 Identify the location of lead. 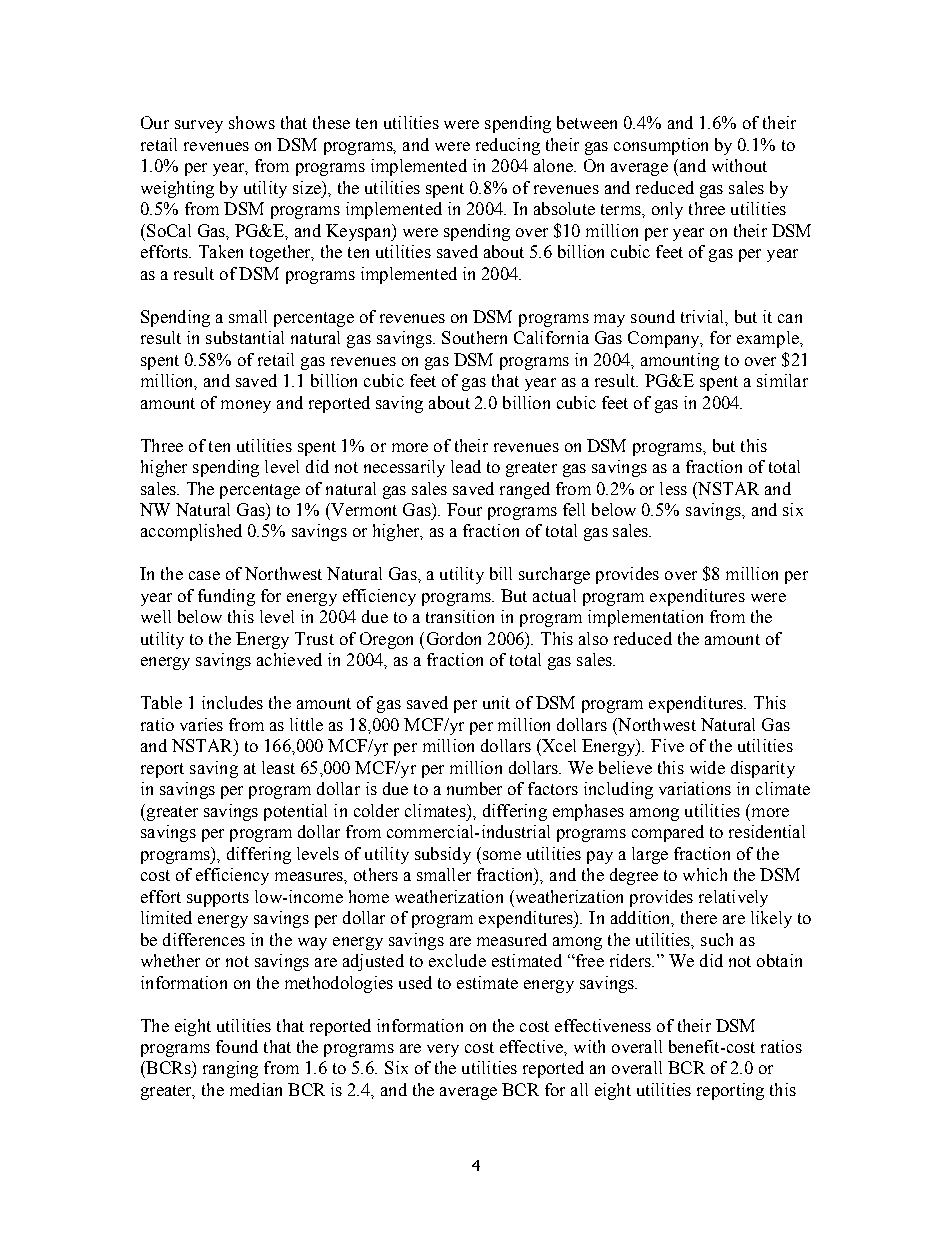
(466, 466).
